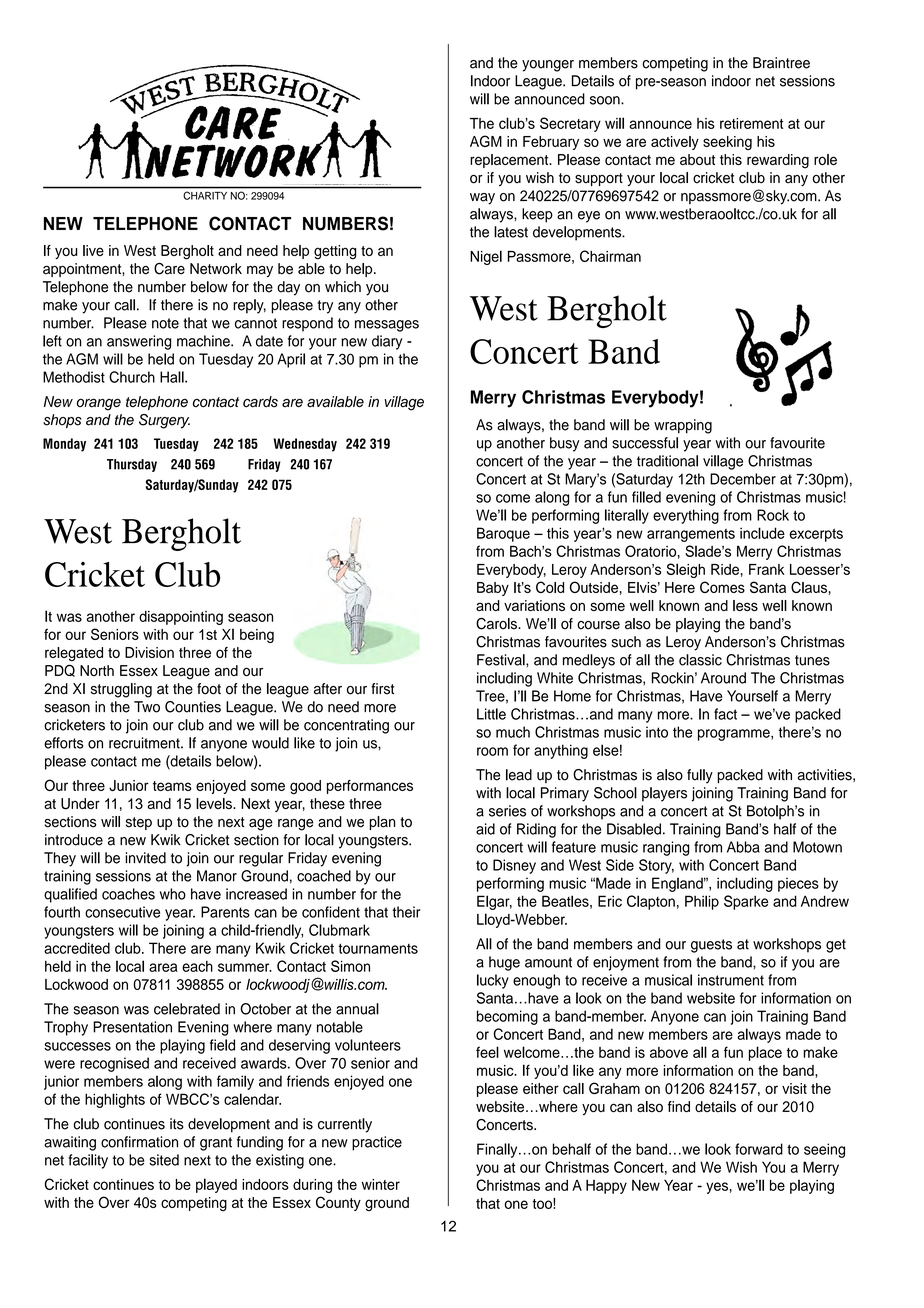  I want to click on Church, so click(132, 377).
